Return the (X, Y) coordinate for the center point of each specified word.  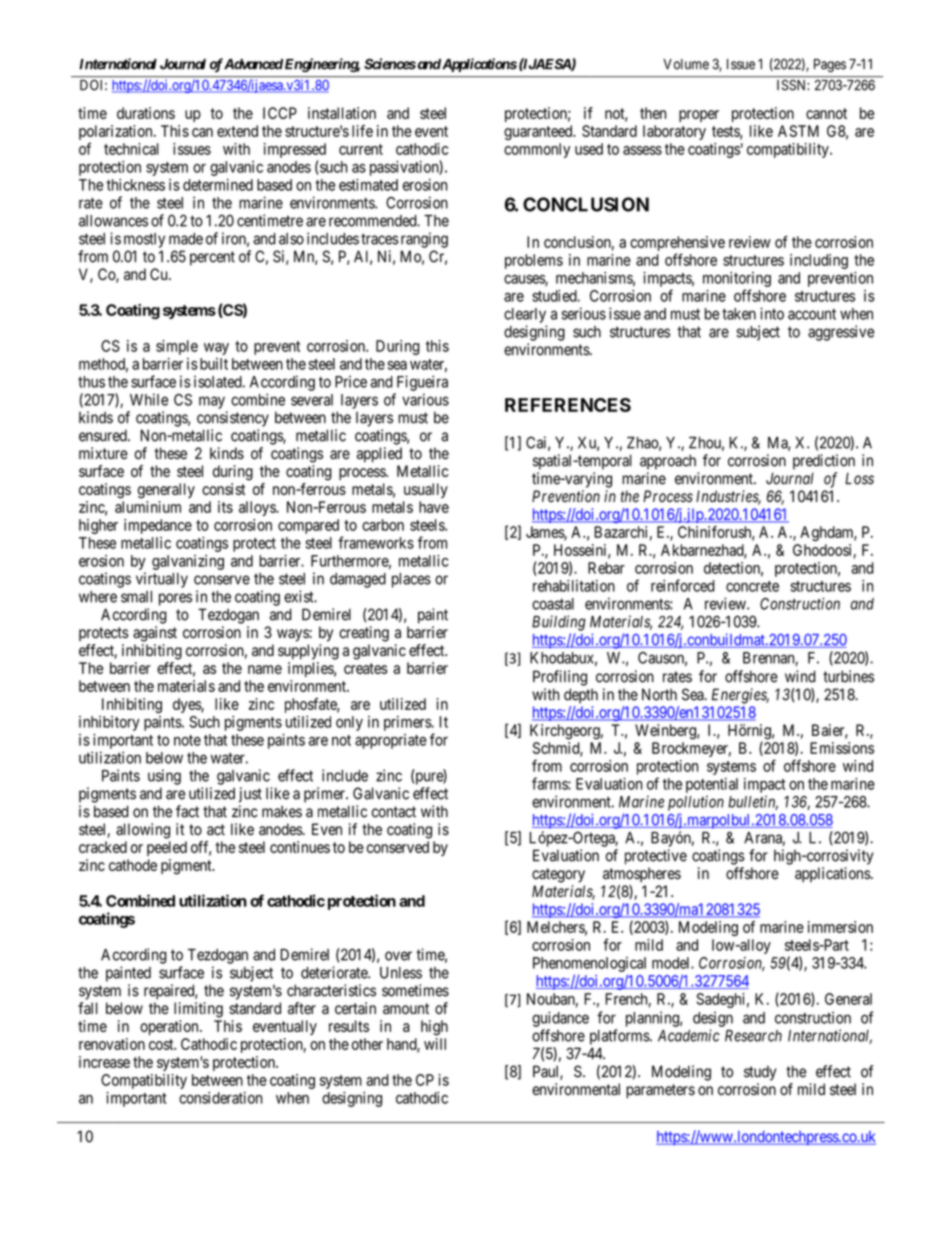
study (760, 1073)
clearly (525, 315)
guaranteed (539, 132)
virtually (162, 580)
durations (146, 113)
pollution (696, 803)
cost (162, 1044)
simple (177, 347)
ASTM (798, 131)
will (435, 1044)
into (772, 313)
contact (394, 812)
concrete (752, 586)
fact (187, 811)
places (411, 580)
